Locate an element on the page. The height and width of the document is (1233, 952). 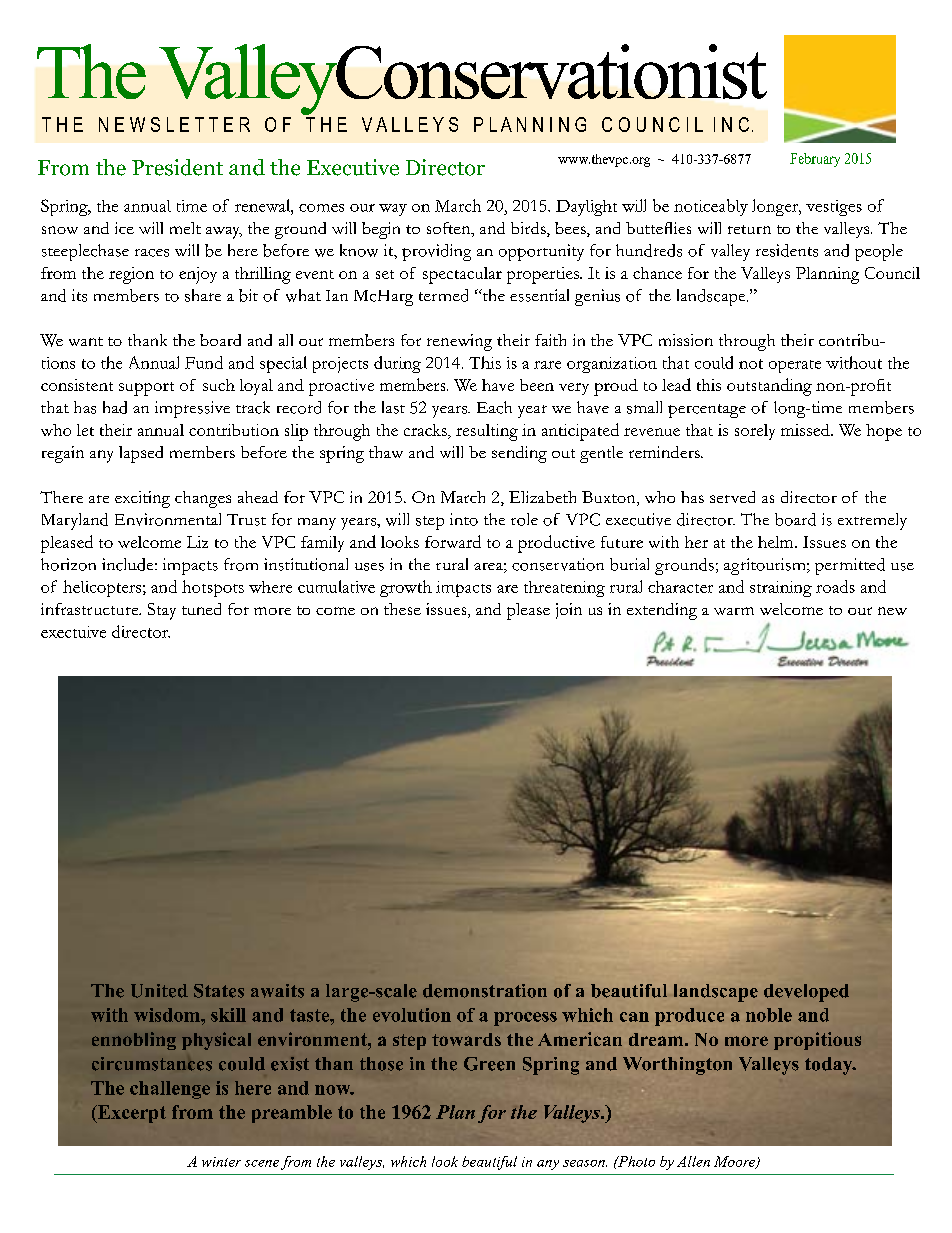
Green is located at coordinates (489, 1064).
